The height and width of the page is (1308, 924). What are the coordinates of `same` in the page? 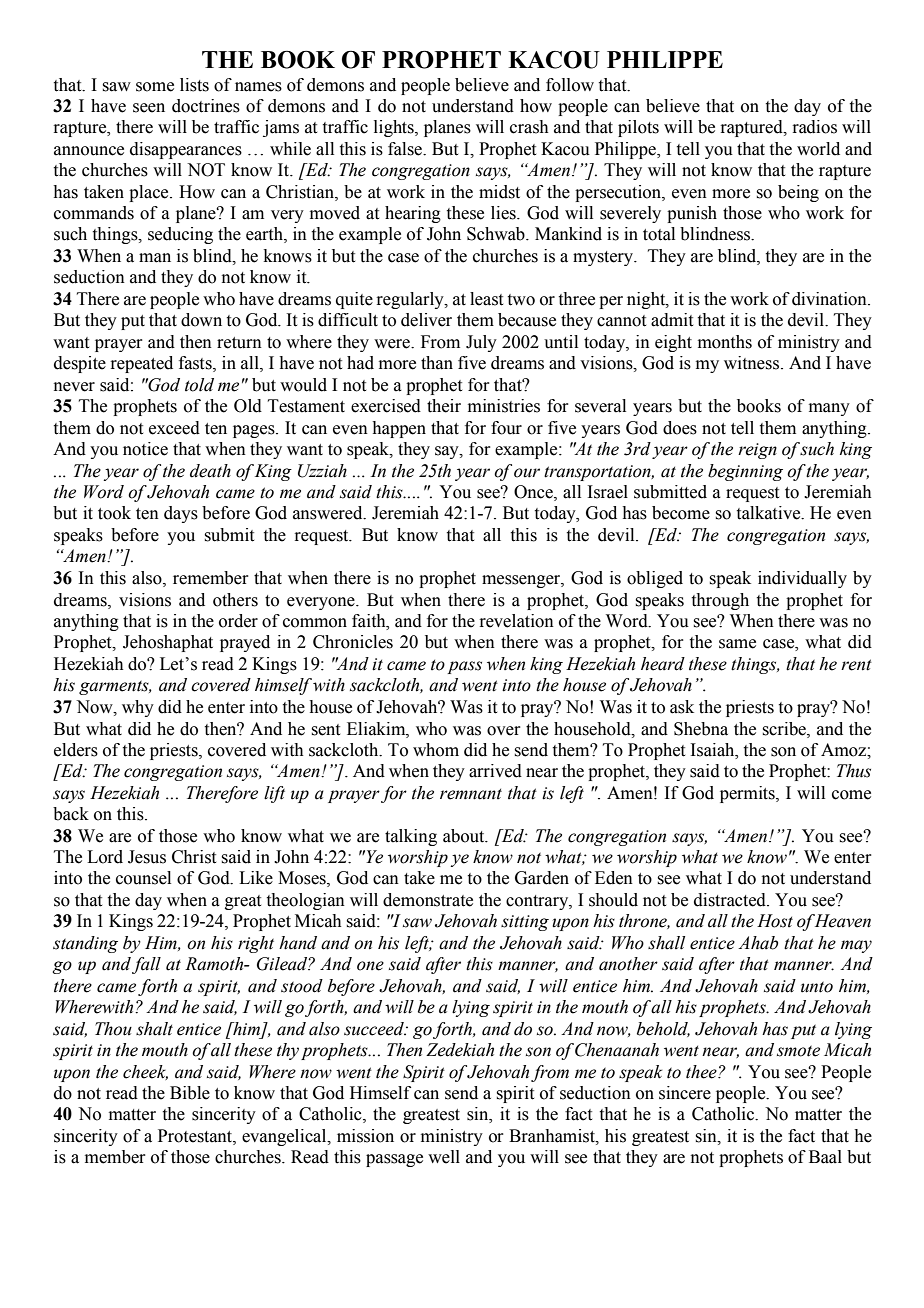 It's located at (737, 644).
